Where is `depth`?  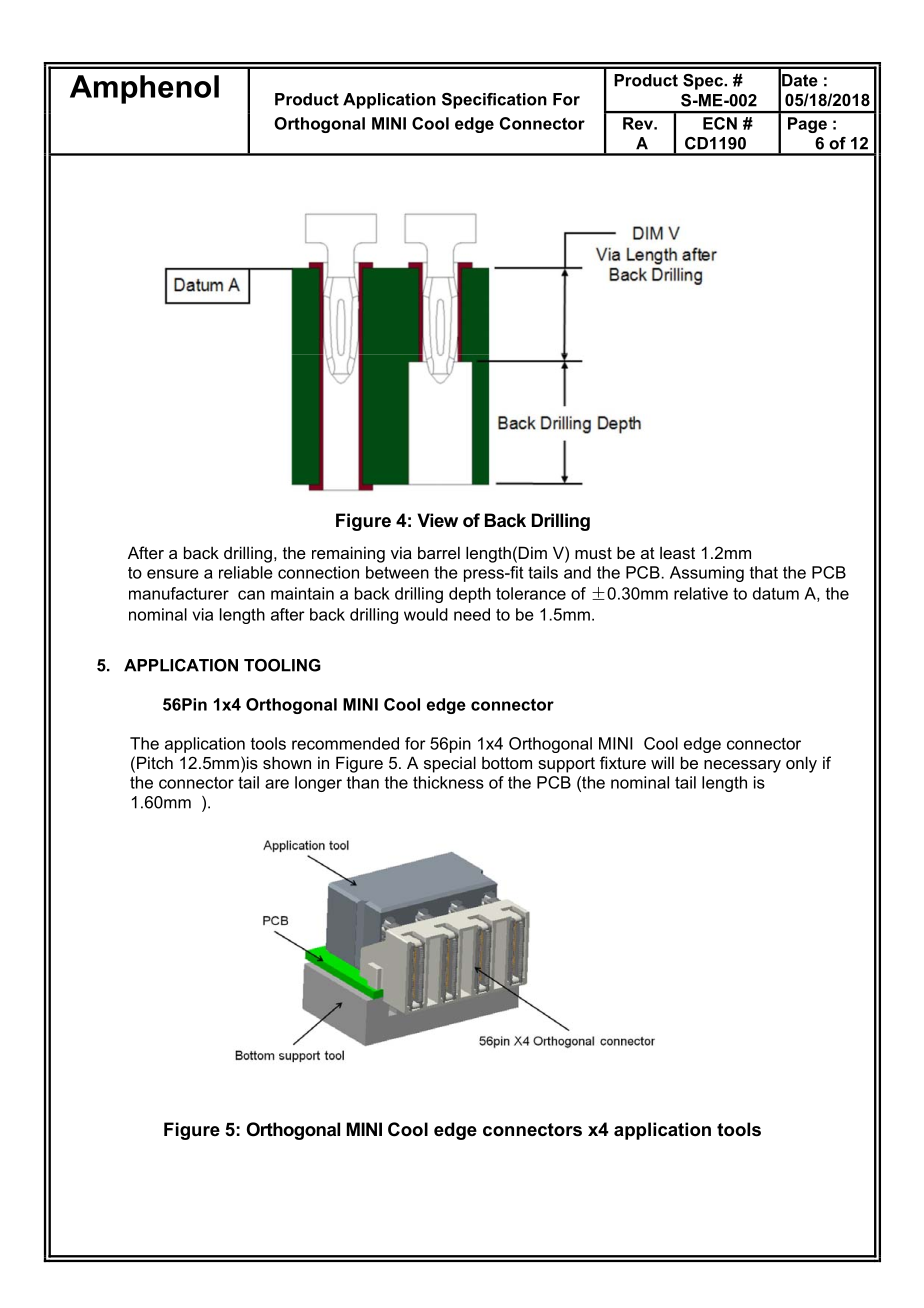 depth is located at coordinates (470, 595).
